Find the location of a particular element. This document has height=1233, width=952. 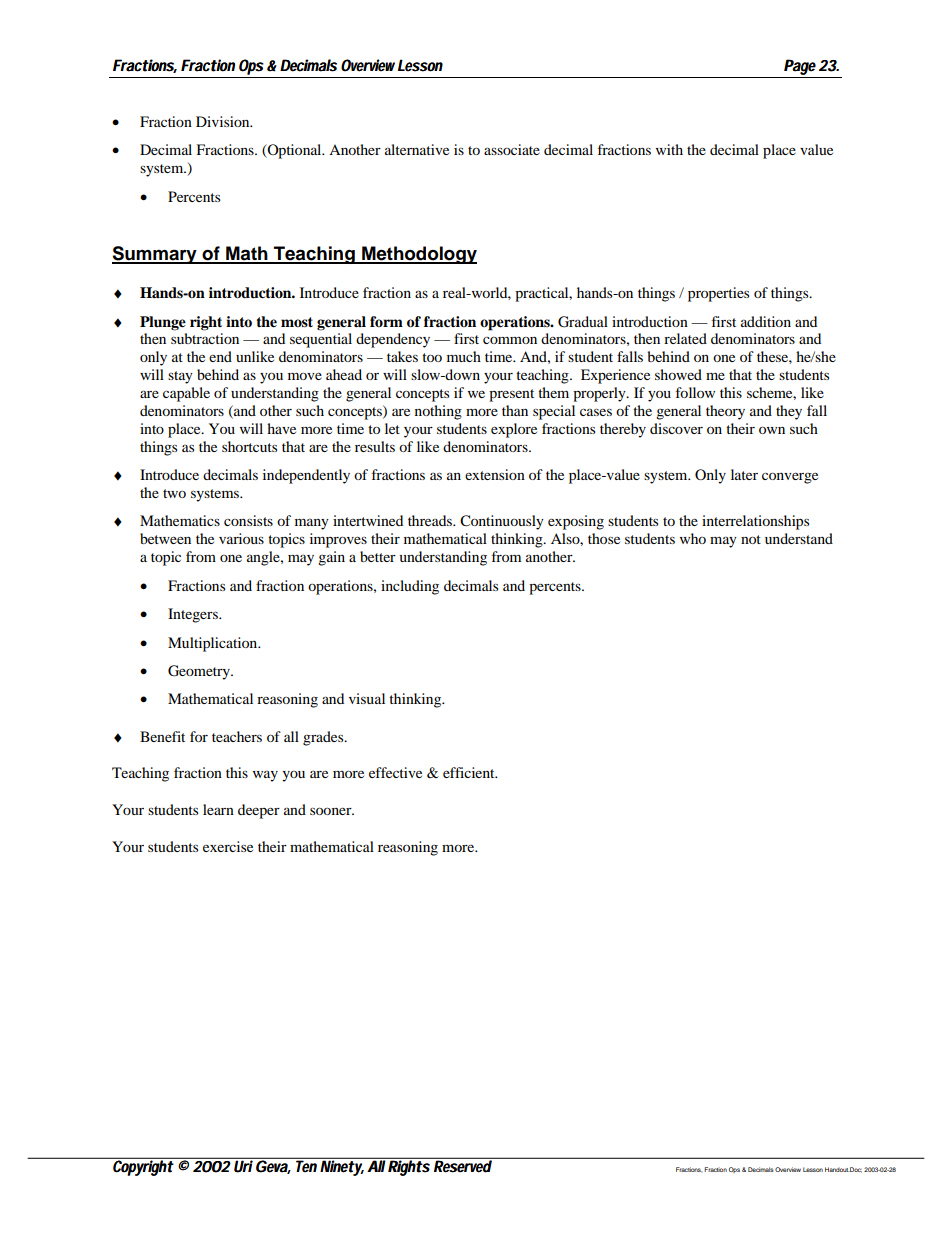

effective is located at coordinates (395, 772).
